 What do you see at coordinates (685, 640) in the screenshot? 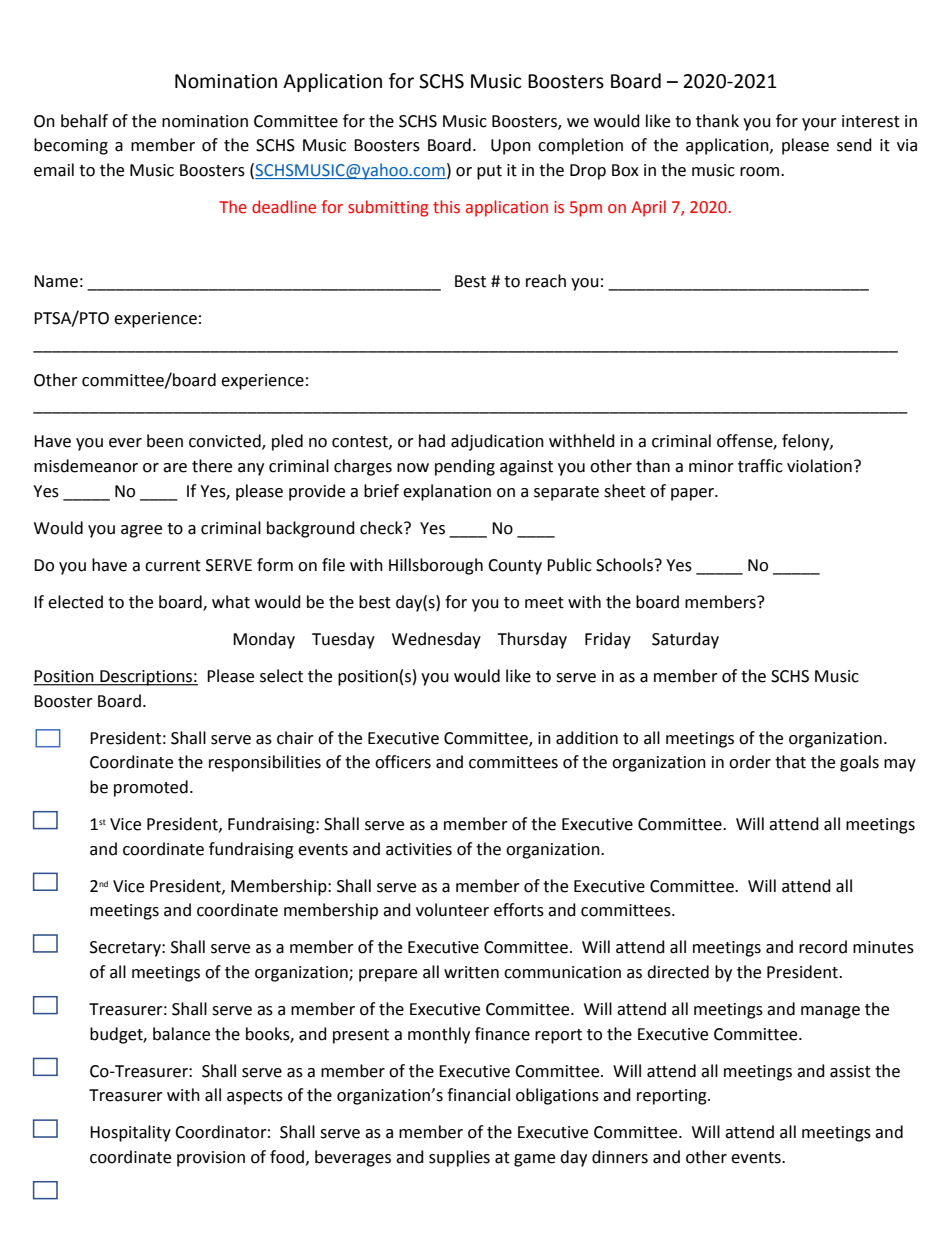
I see `Saturday` at bounding box center [685, 640].
